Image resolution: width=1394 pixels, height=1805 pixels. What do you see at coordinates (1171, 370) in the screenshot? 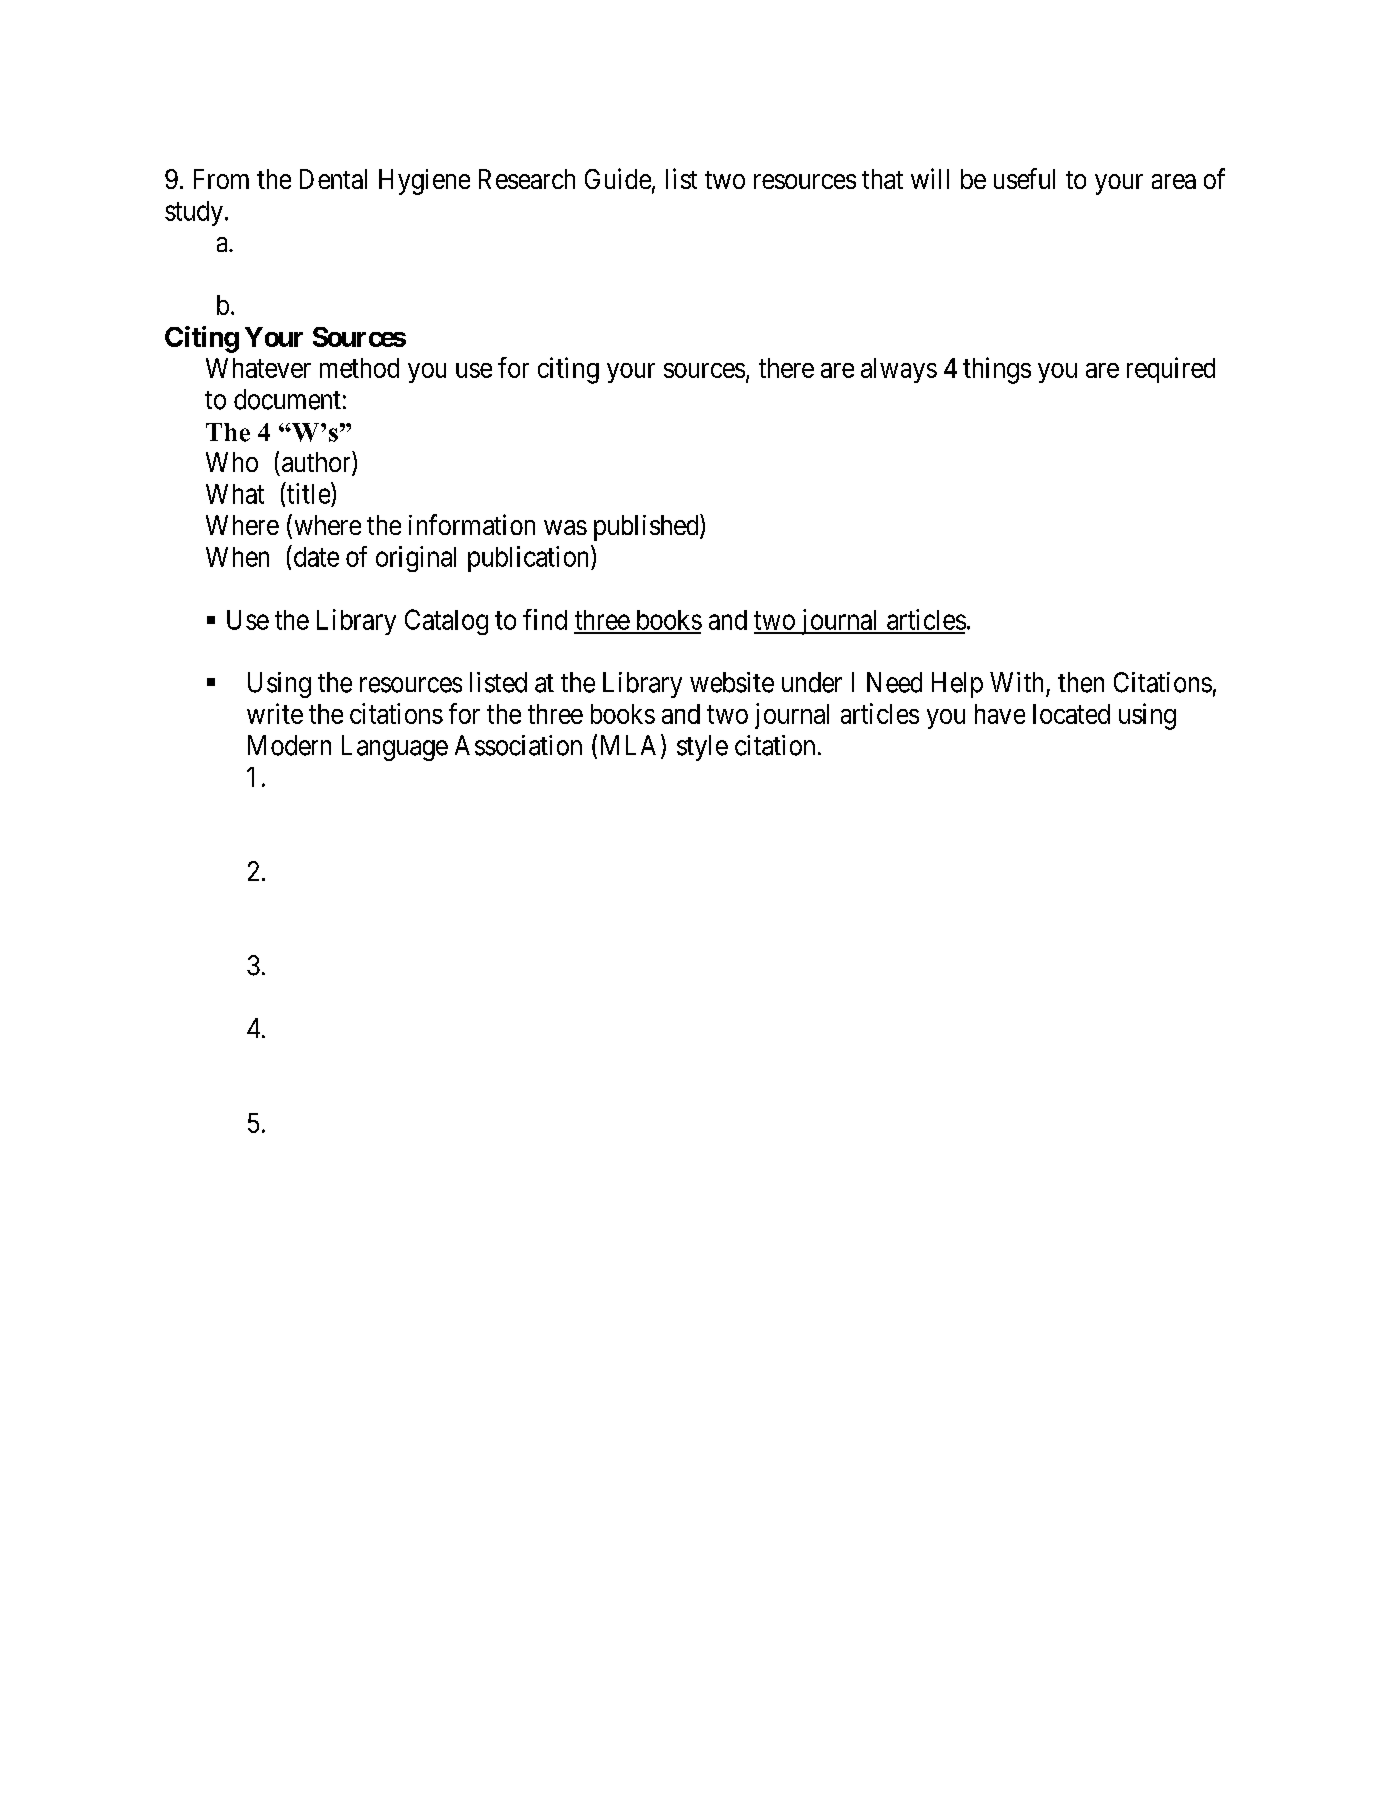
I see `required` at bounding box center [1171, 370].
